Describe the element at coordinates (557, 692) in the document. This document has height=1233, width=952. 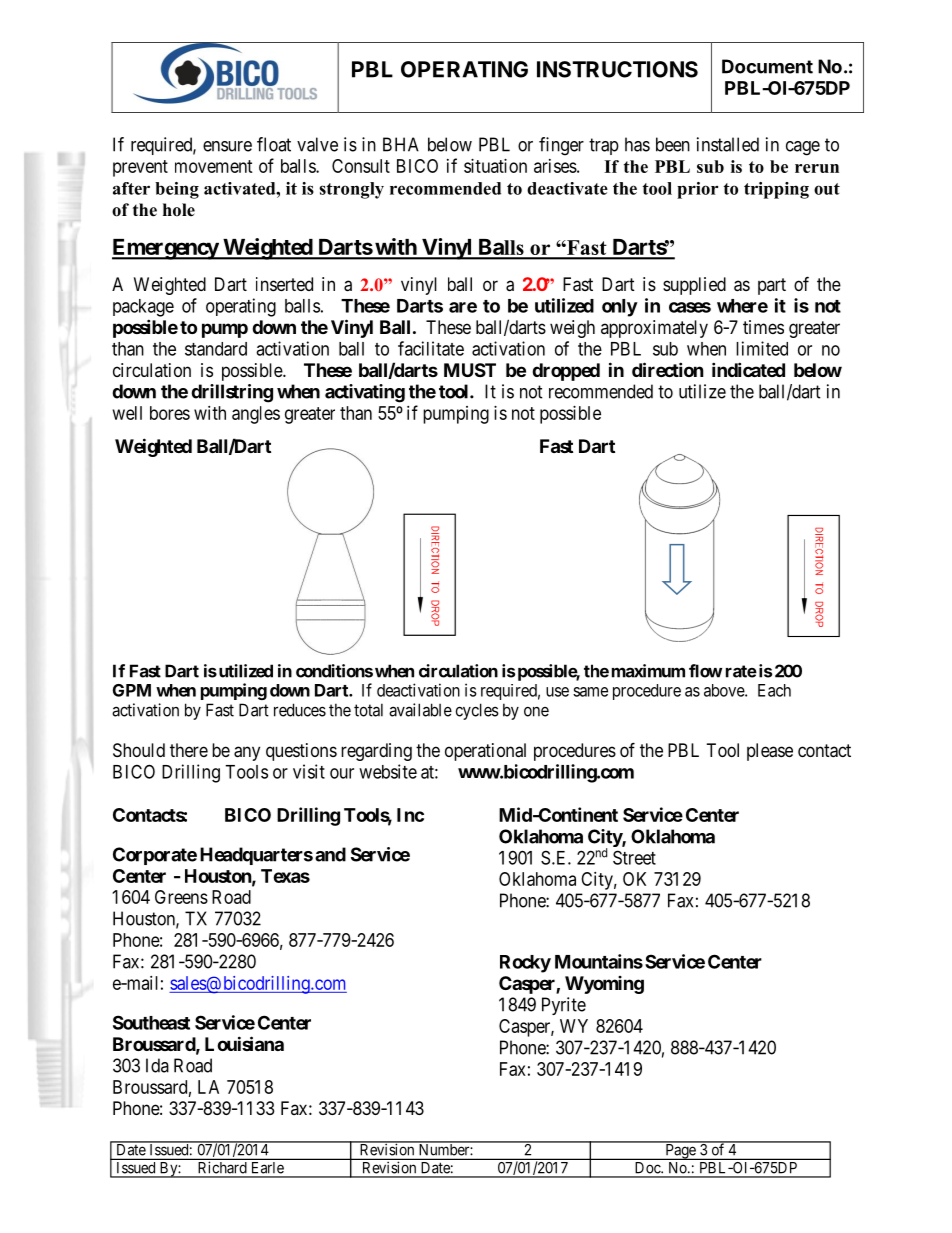
I see `use` at that location.
